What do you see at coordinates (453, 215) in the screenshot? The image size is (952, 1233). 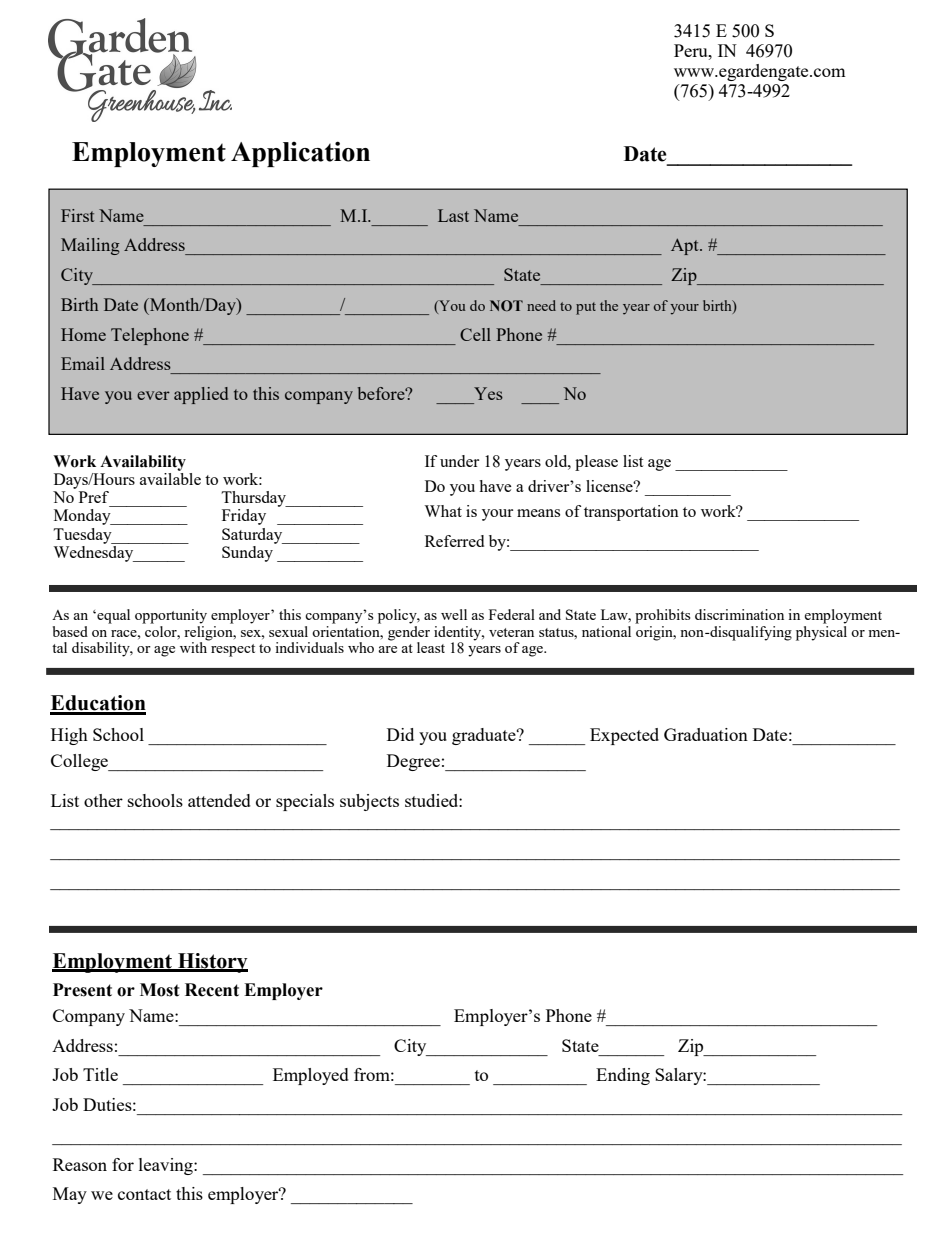 I see `Last` at bounding box center [453, 215].
